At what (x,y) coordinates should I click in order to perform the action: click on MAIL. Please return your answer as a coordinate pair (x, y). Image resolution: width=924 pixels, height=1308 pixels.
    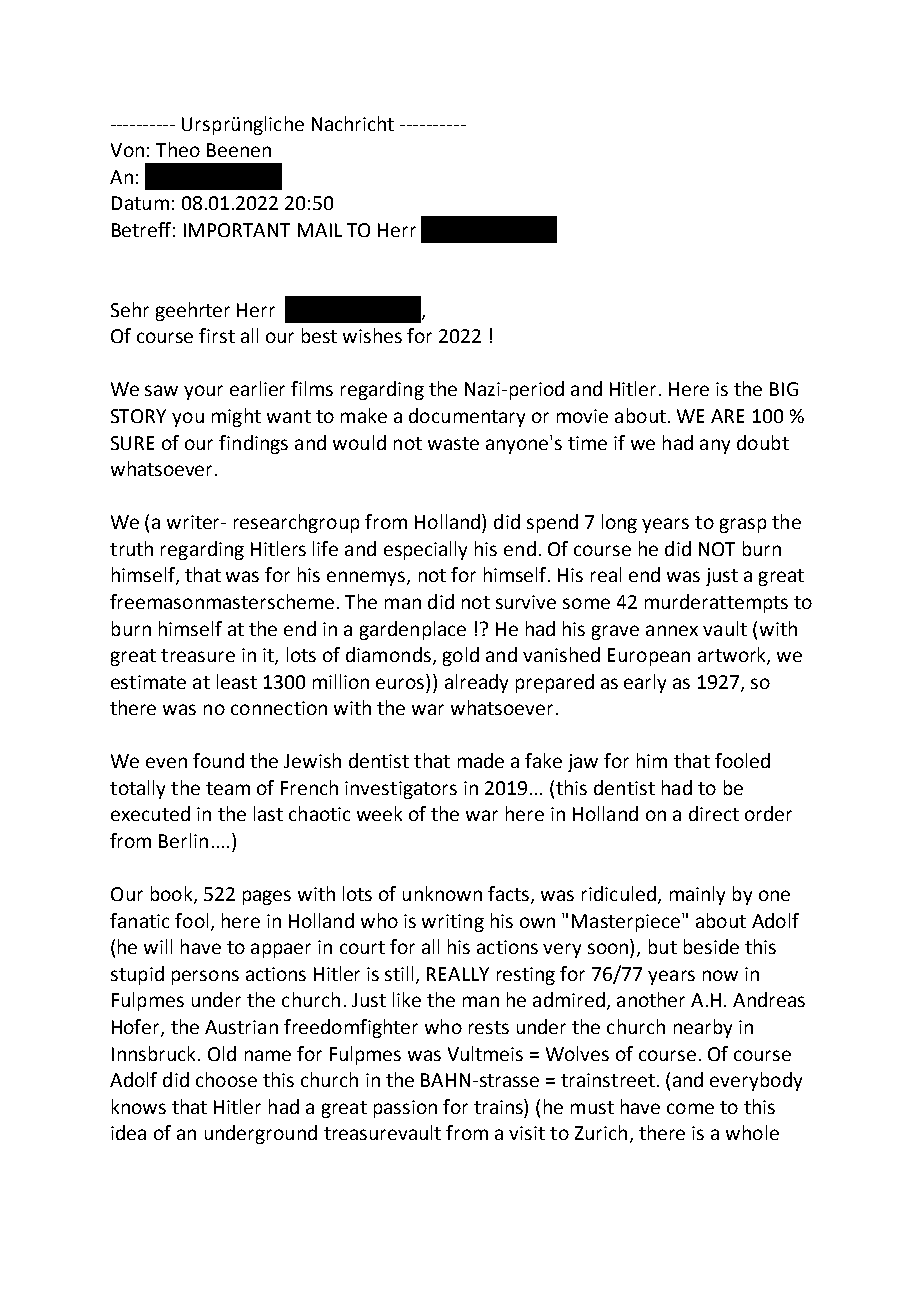
    Looking at the image, I should click on (320, 230).
